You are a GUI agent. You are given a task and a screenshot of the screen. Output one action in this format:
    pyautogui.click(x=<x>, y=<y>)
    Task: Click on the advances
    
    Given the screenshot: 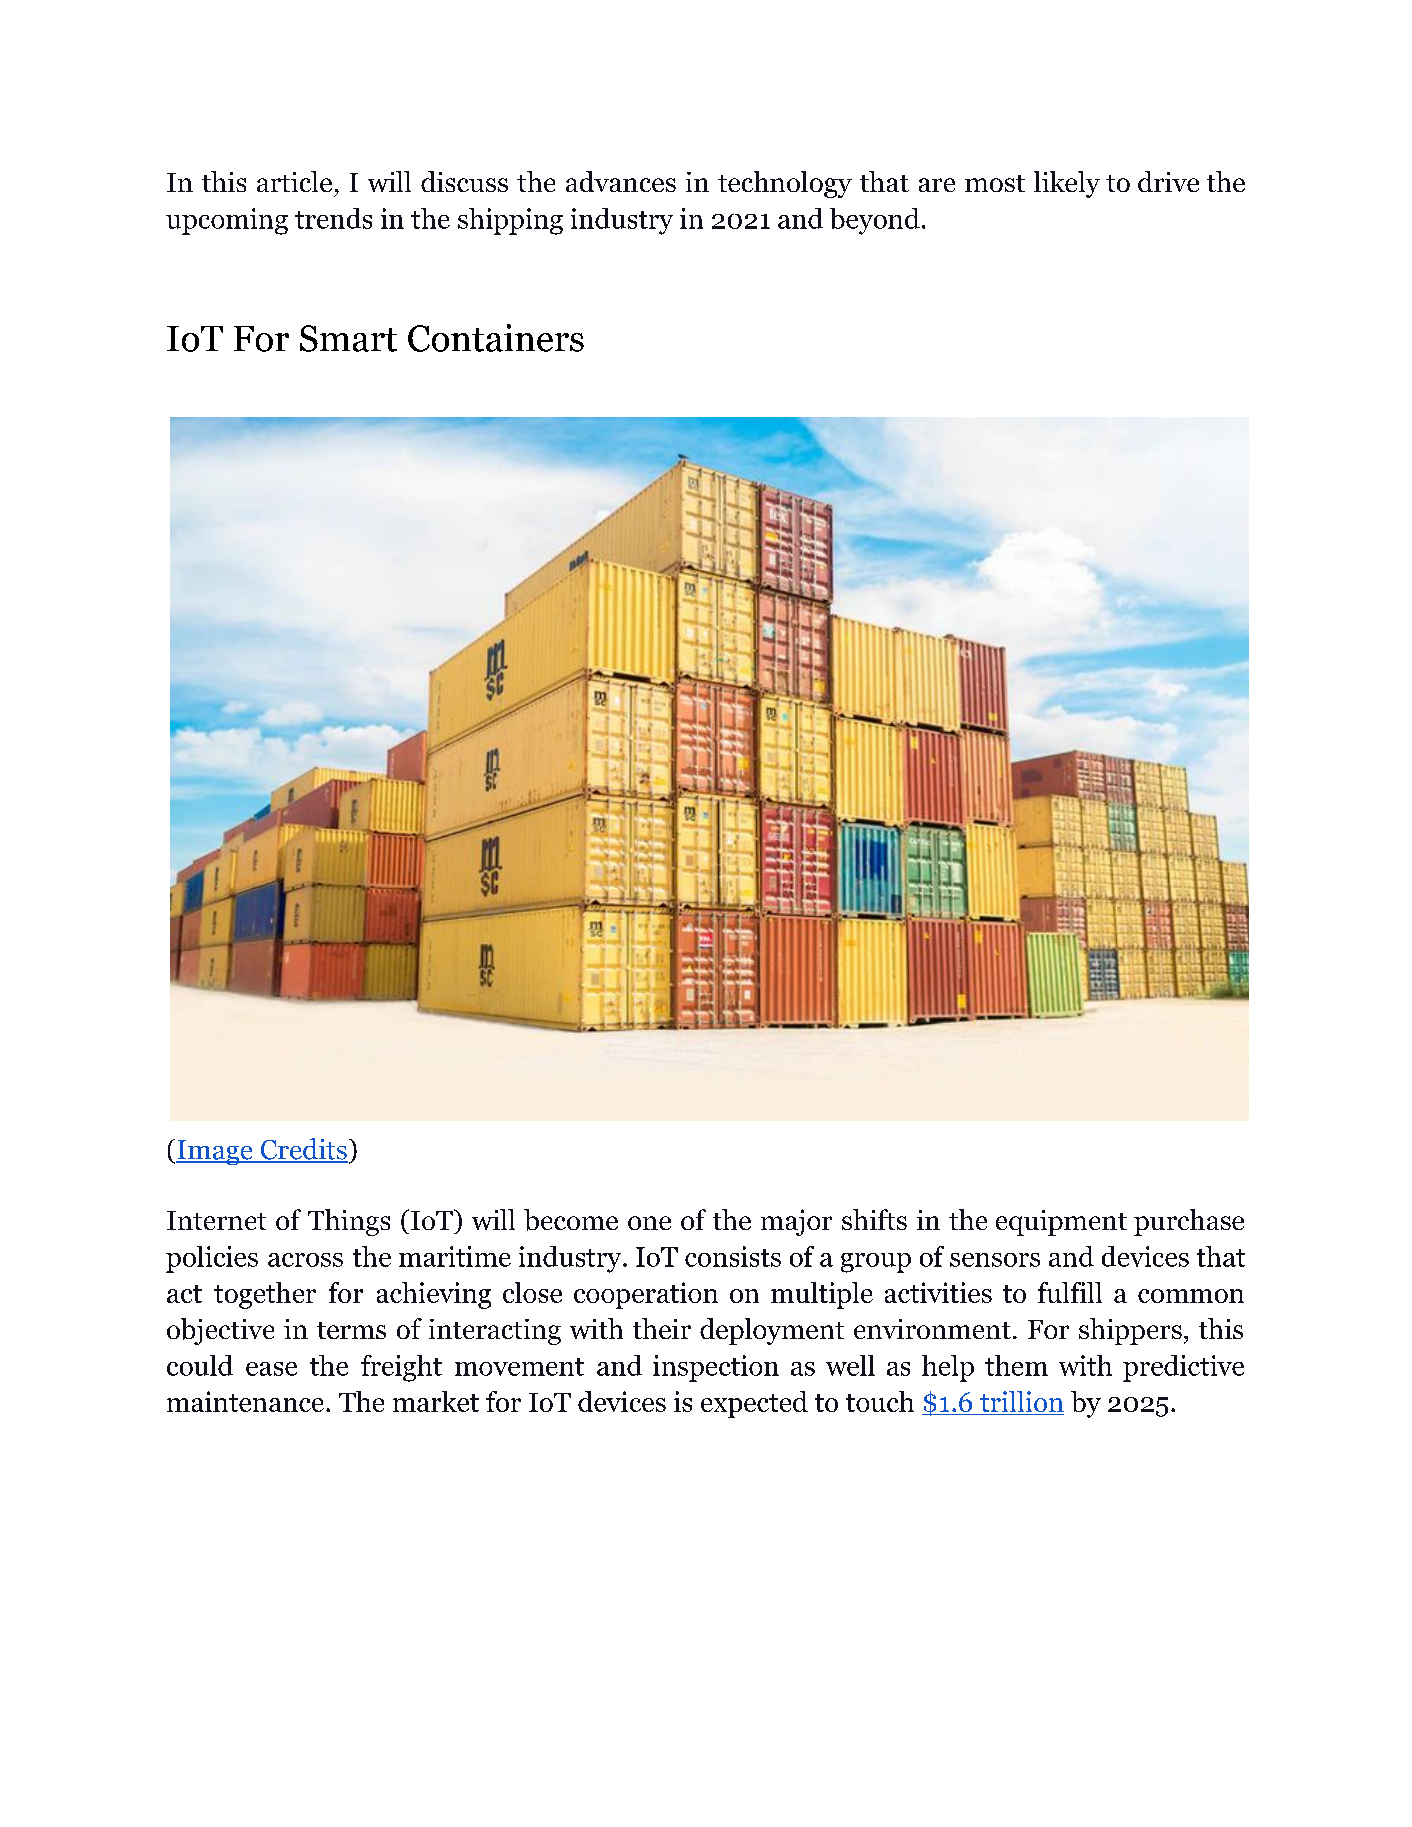 What is the action you would take?
    pyautogui.click(x=621, y=181)
